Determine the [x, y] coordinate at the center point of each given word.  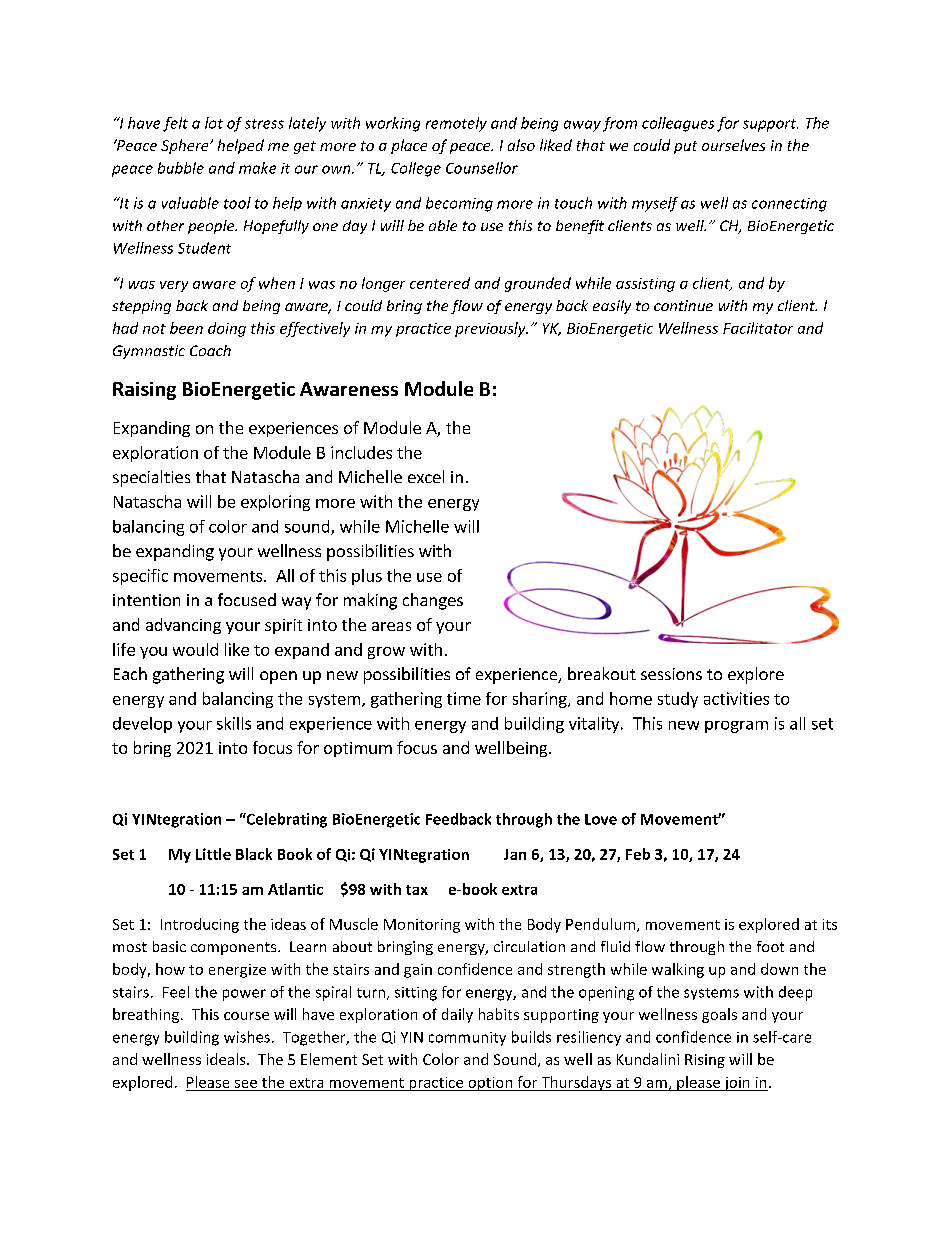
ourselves [733, 145]
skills [234, 723]
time [464, 698]
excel [426, 476]
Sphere [186, 146]
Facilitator [758, 328]
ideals [227, 1059]
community [467, 1039]
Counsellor [482, 168]
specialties [151, 478]
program [736, 727]
